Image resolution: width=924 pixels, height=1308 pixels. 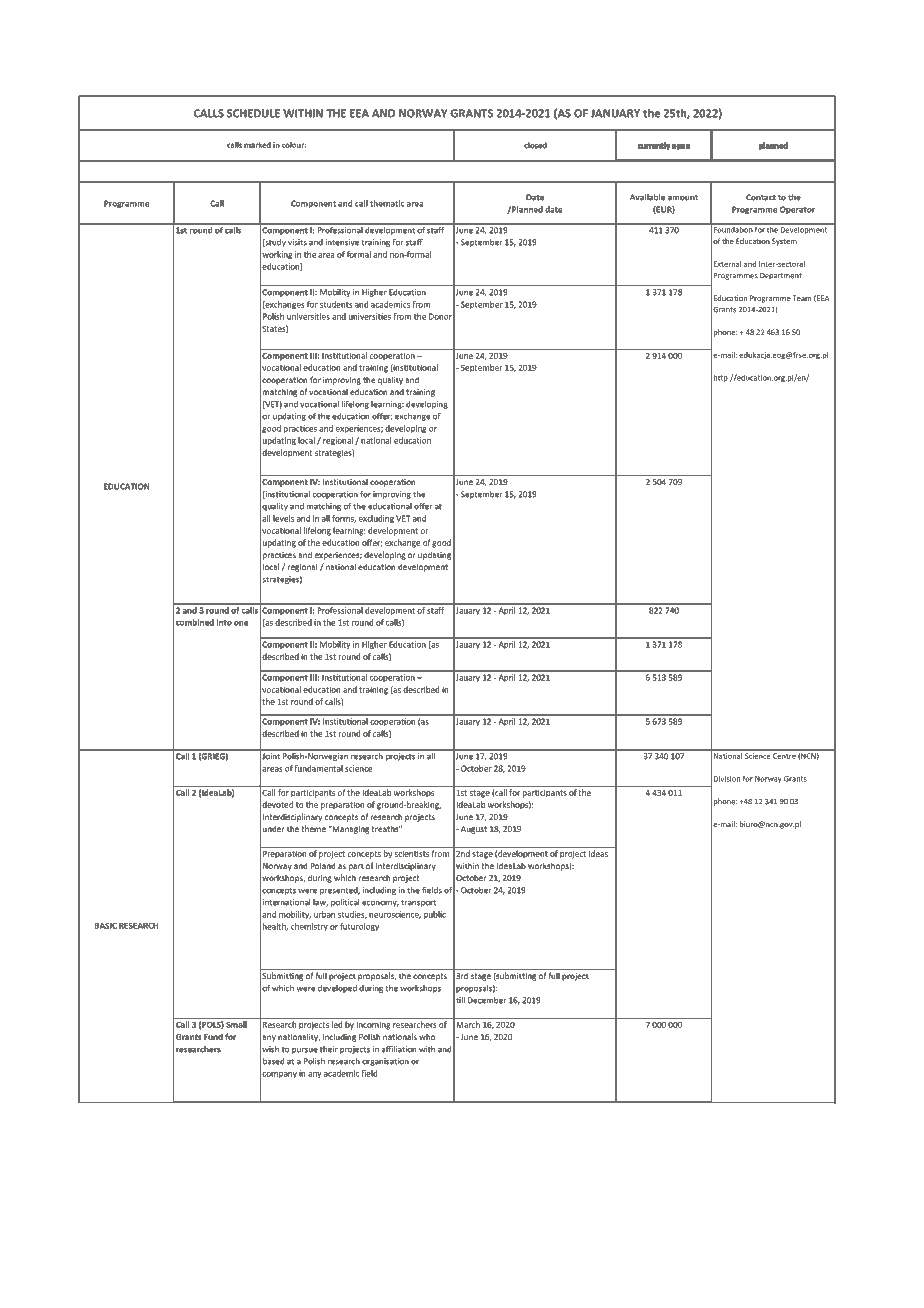 I want to click on under, so click(x=274, y=829).
